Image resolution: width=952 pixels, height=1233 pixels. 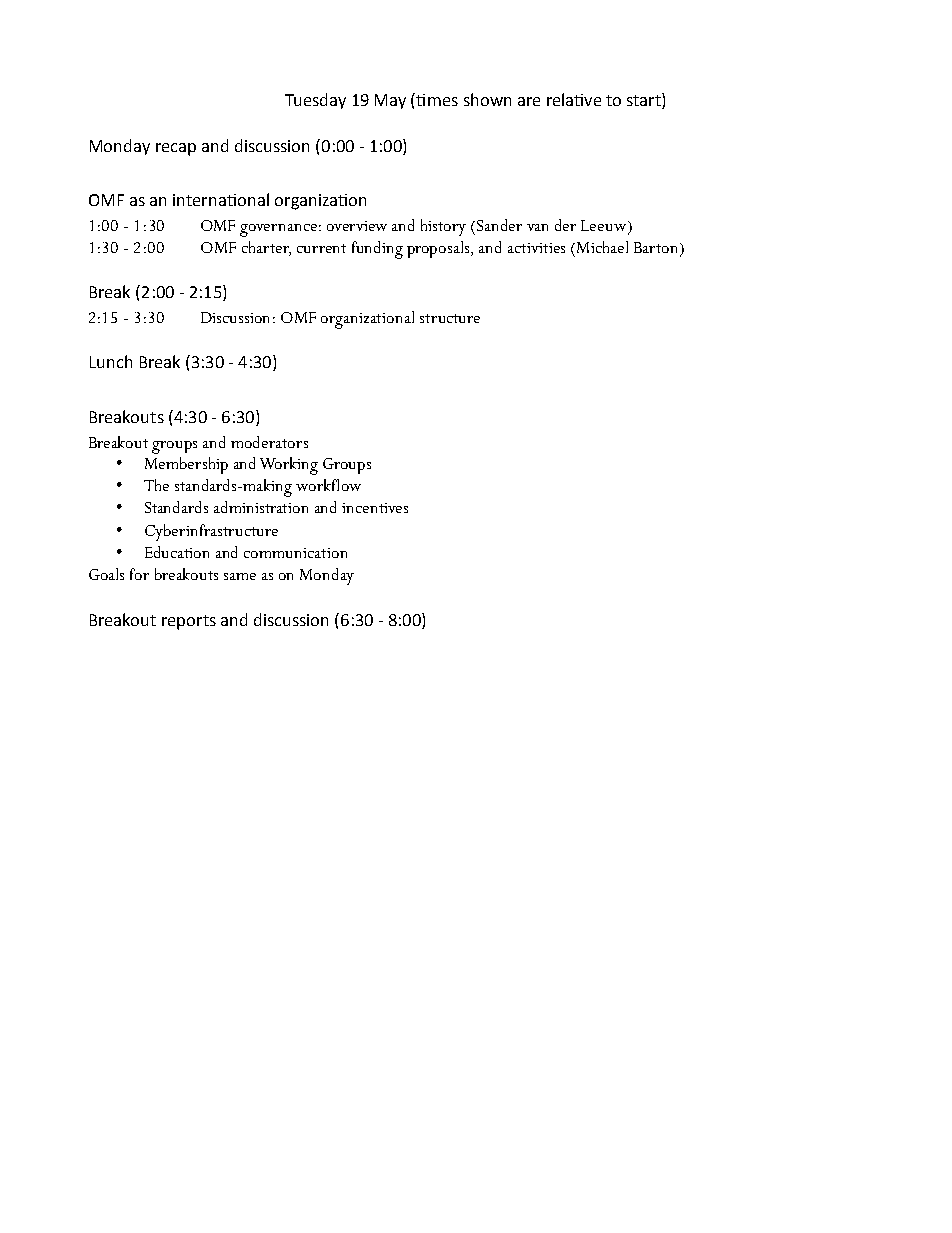 I want to click on workflow, so click(x=328, y=485).
